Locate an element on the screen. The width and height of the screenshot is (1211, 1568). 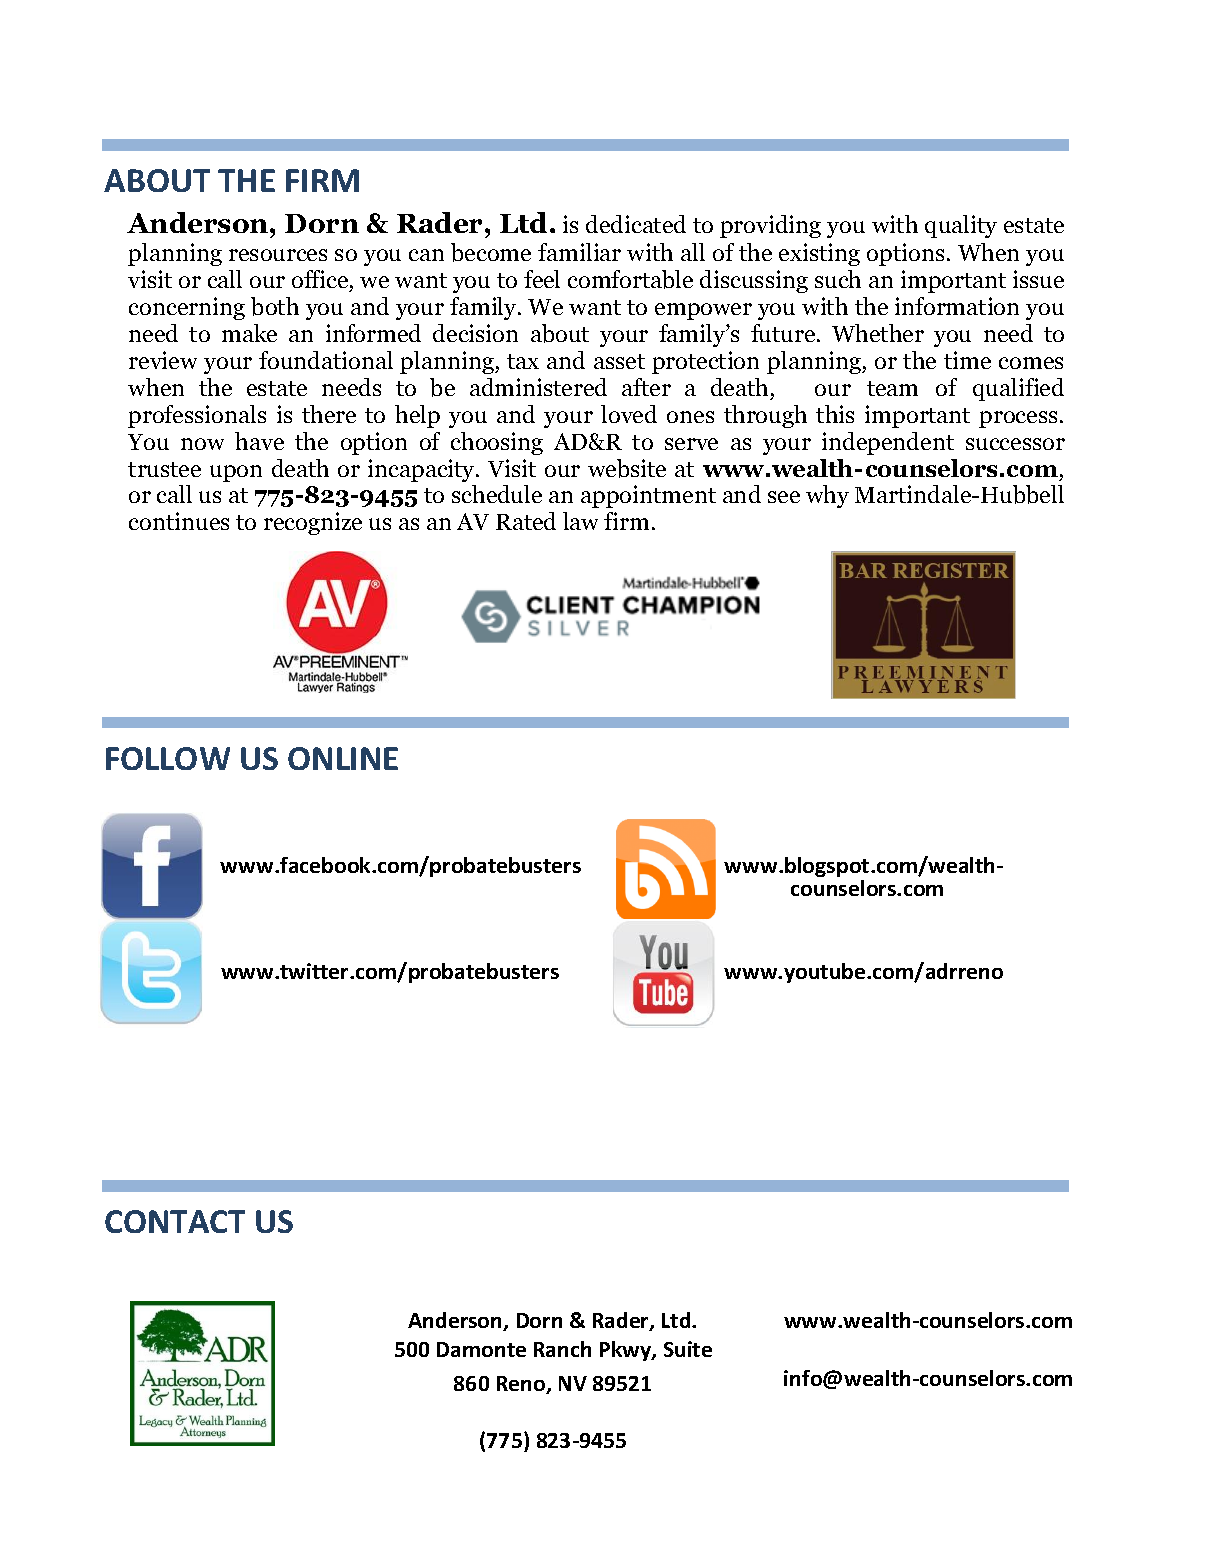
resources is located at coordinates (278, 255).
